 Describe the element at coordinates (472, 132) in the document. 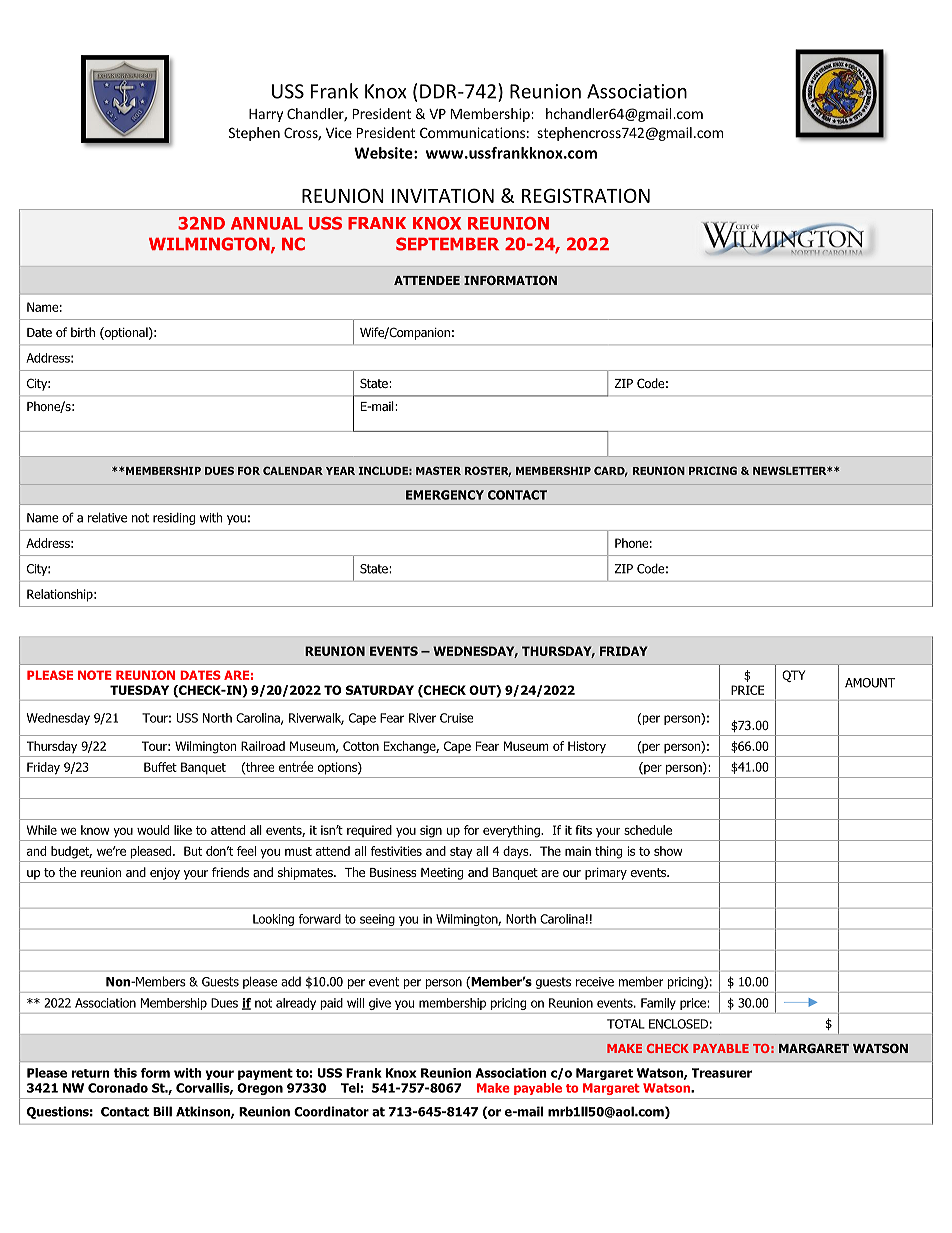

I see `Communications` at that location.
